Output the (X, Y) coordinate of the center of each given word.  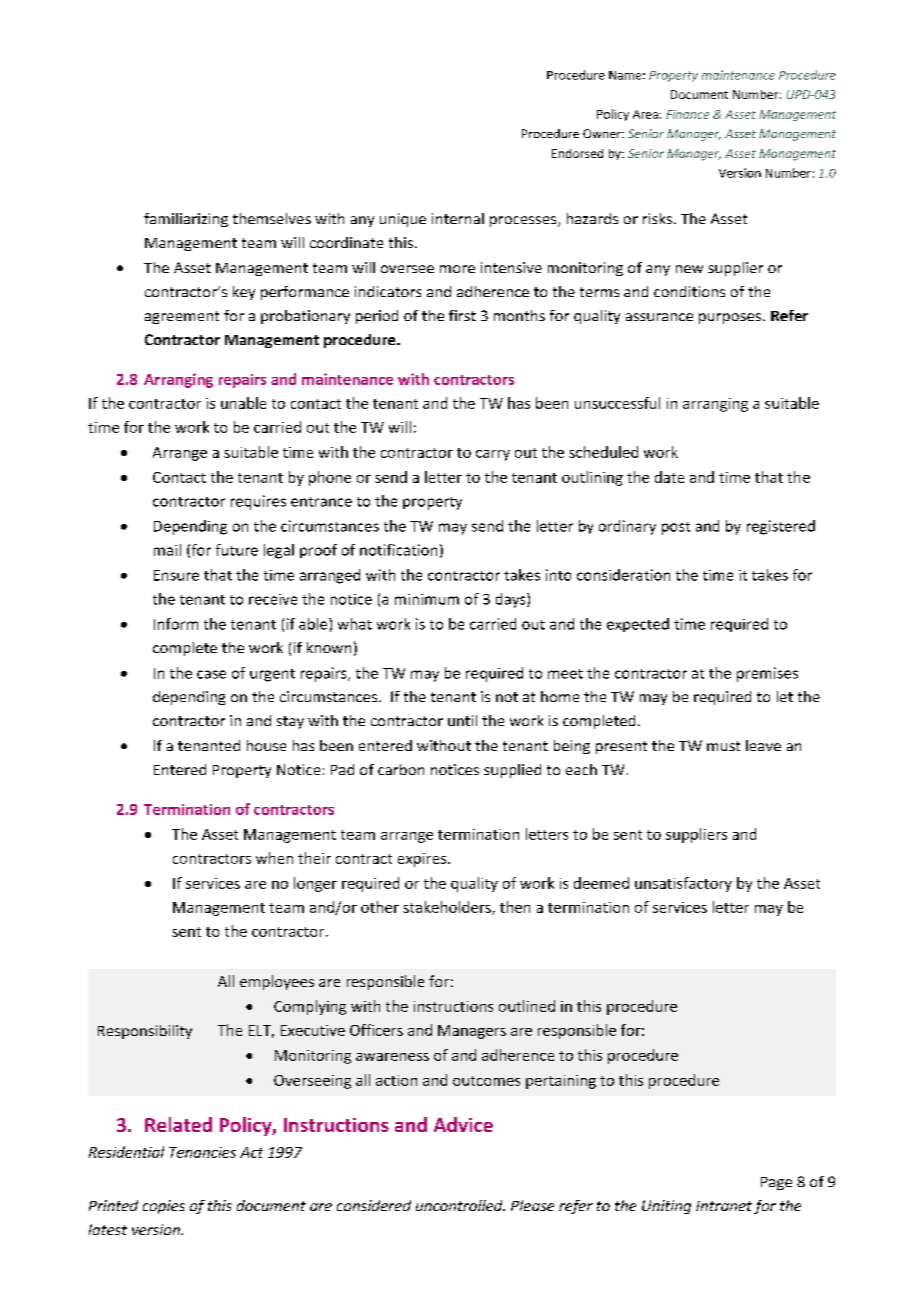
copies (164, 1207)
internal (458, 218)
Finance (687, 114)
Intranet (724, 1206)
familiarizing (186, 220)
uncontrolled (460, 1205)
